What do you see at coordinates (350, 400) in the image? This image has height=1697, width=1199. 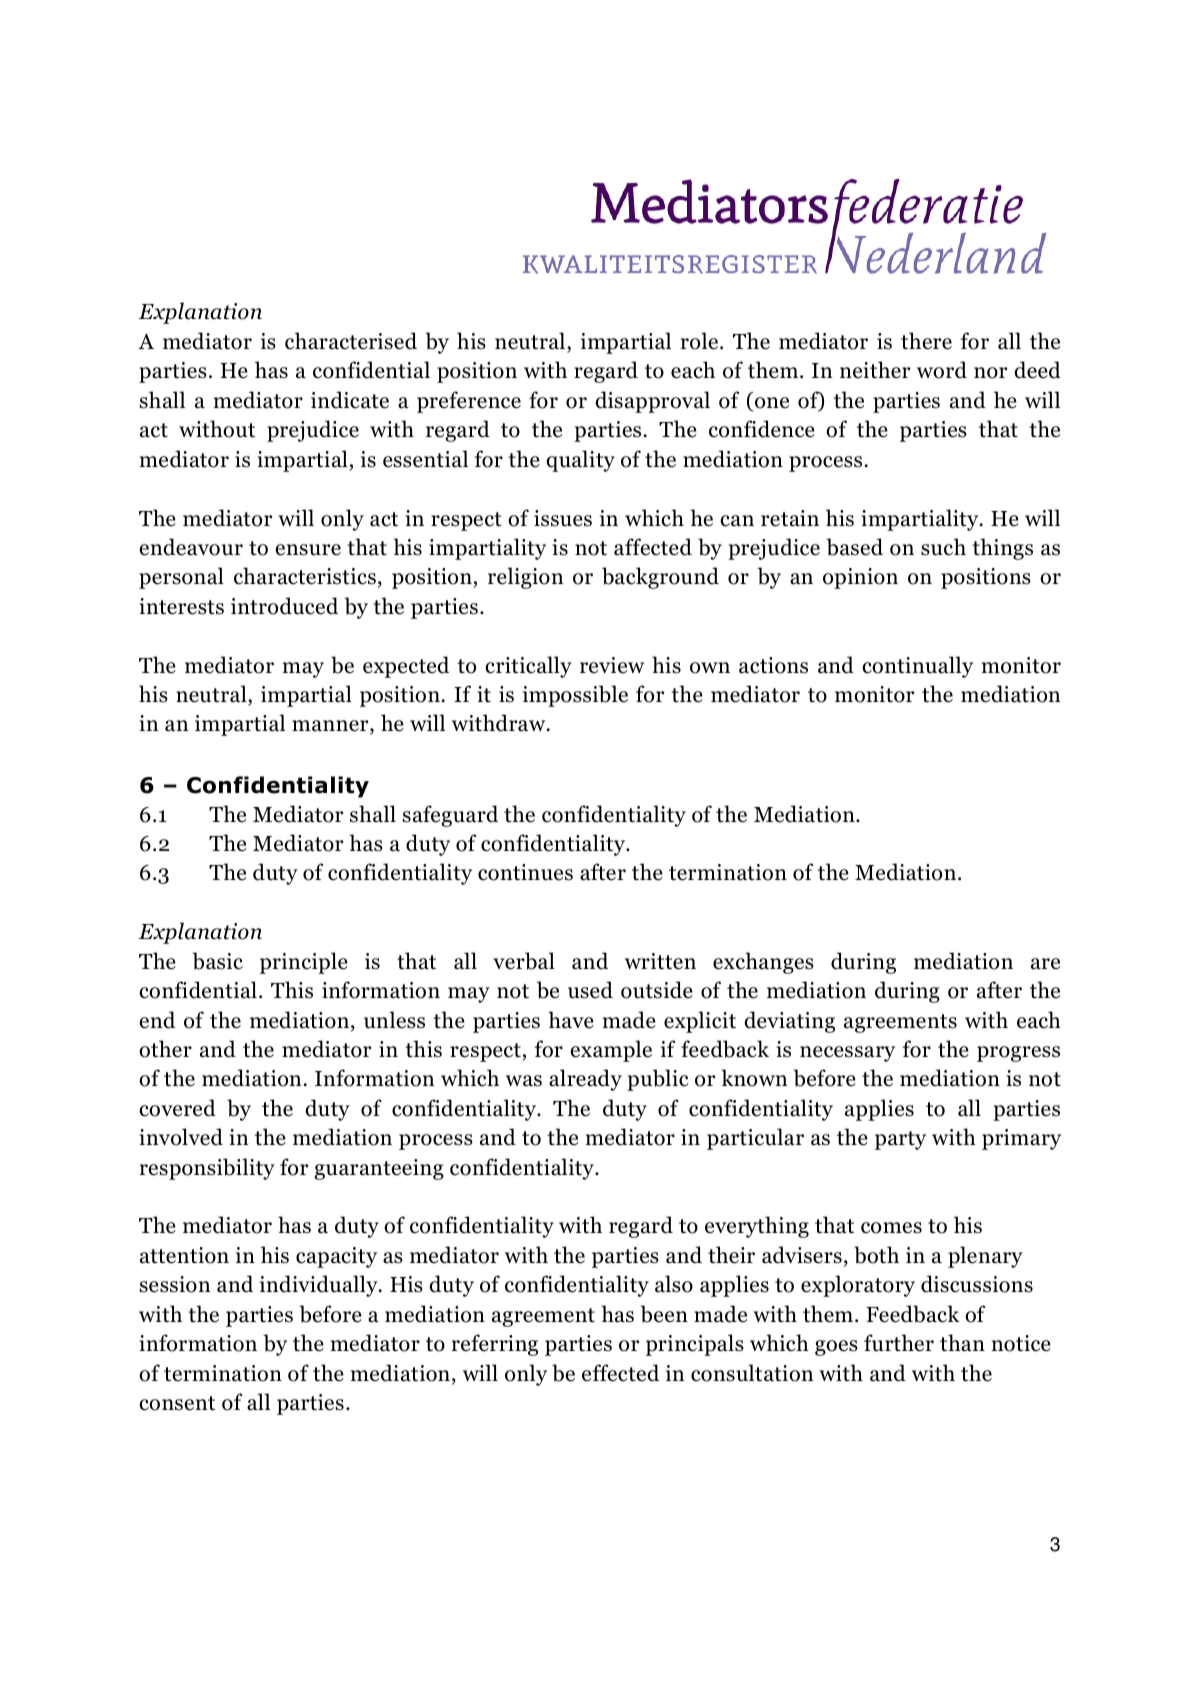 I see `indicate` at bounding box center [350, 400].
